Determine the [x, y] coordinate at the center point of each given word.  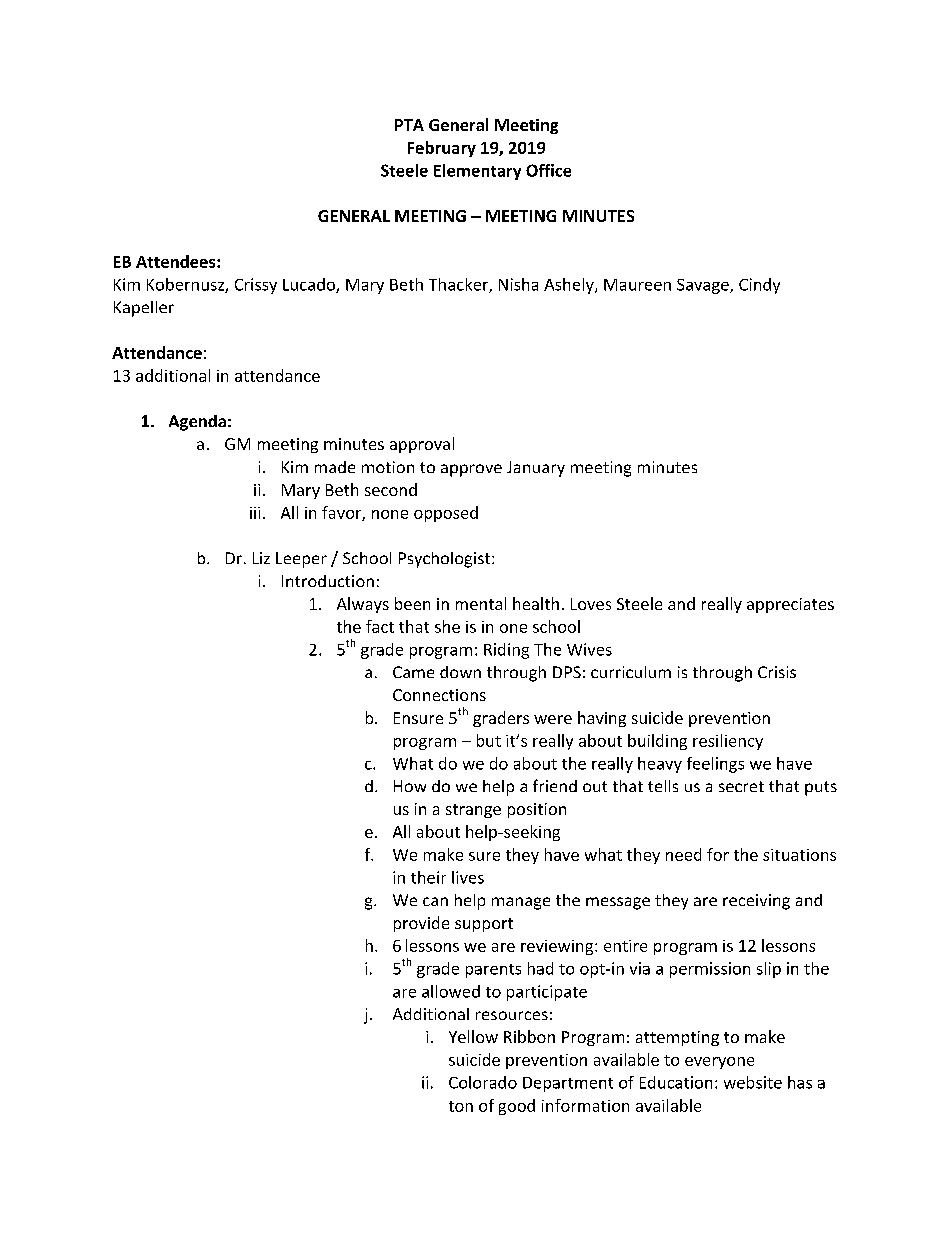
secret [741, 786]
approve [471, 470]
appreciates [790, 605]
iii [255, 513]
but [489, 740]
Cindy [759, 286]
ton [461, 1106]
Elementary [477, 172]
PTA [409, 125]
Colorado [483, 1082]
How [410, 786]
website [753, 1082]
